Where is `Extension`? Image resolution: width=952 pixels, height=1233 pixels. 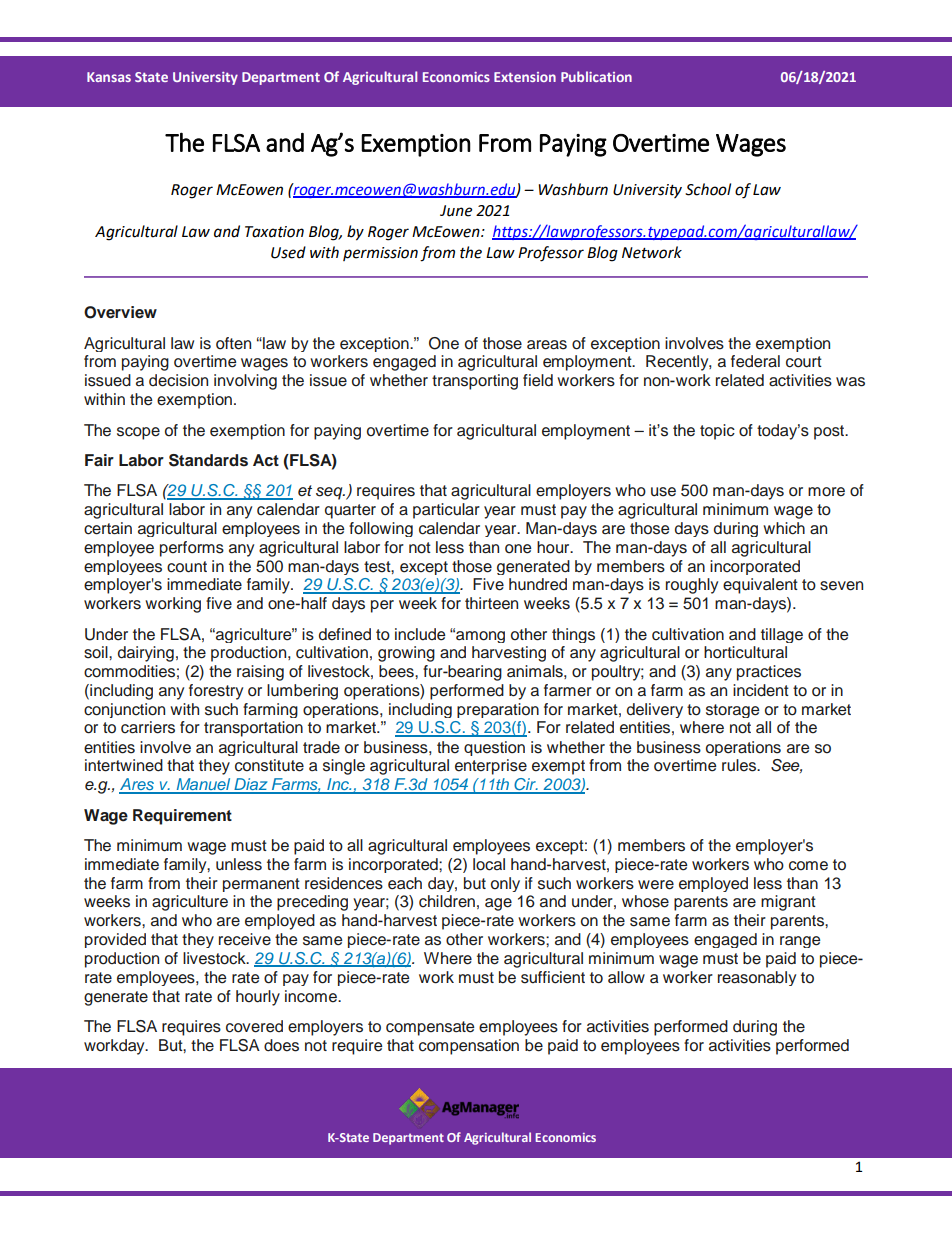 Extension is located at coordinates (525, 77).
